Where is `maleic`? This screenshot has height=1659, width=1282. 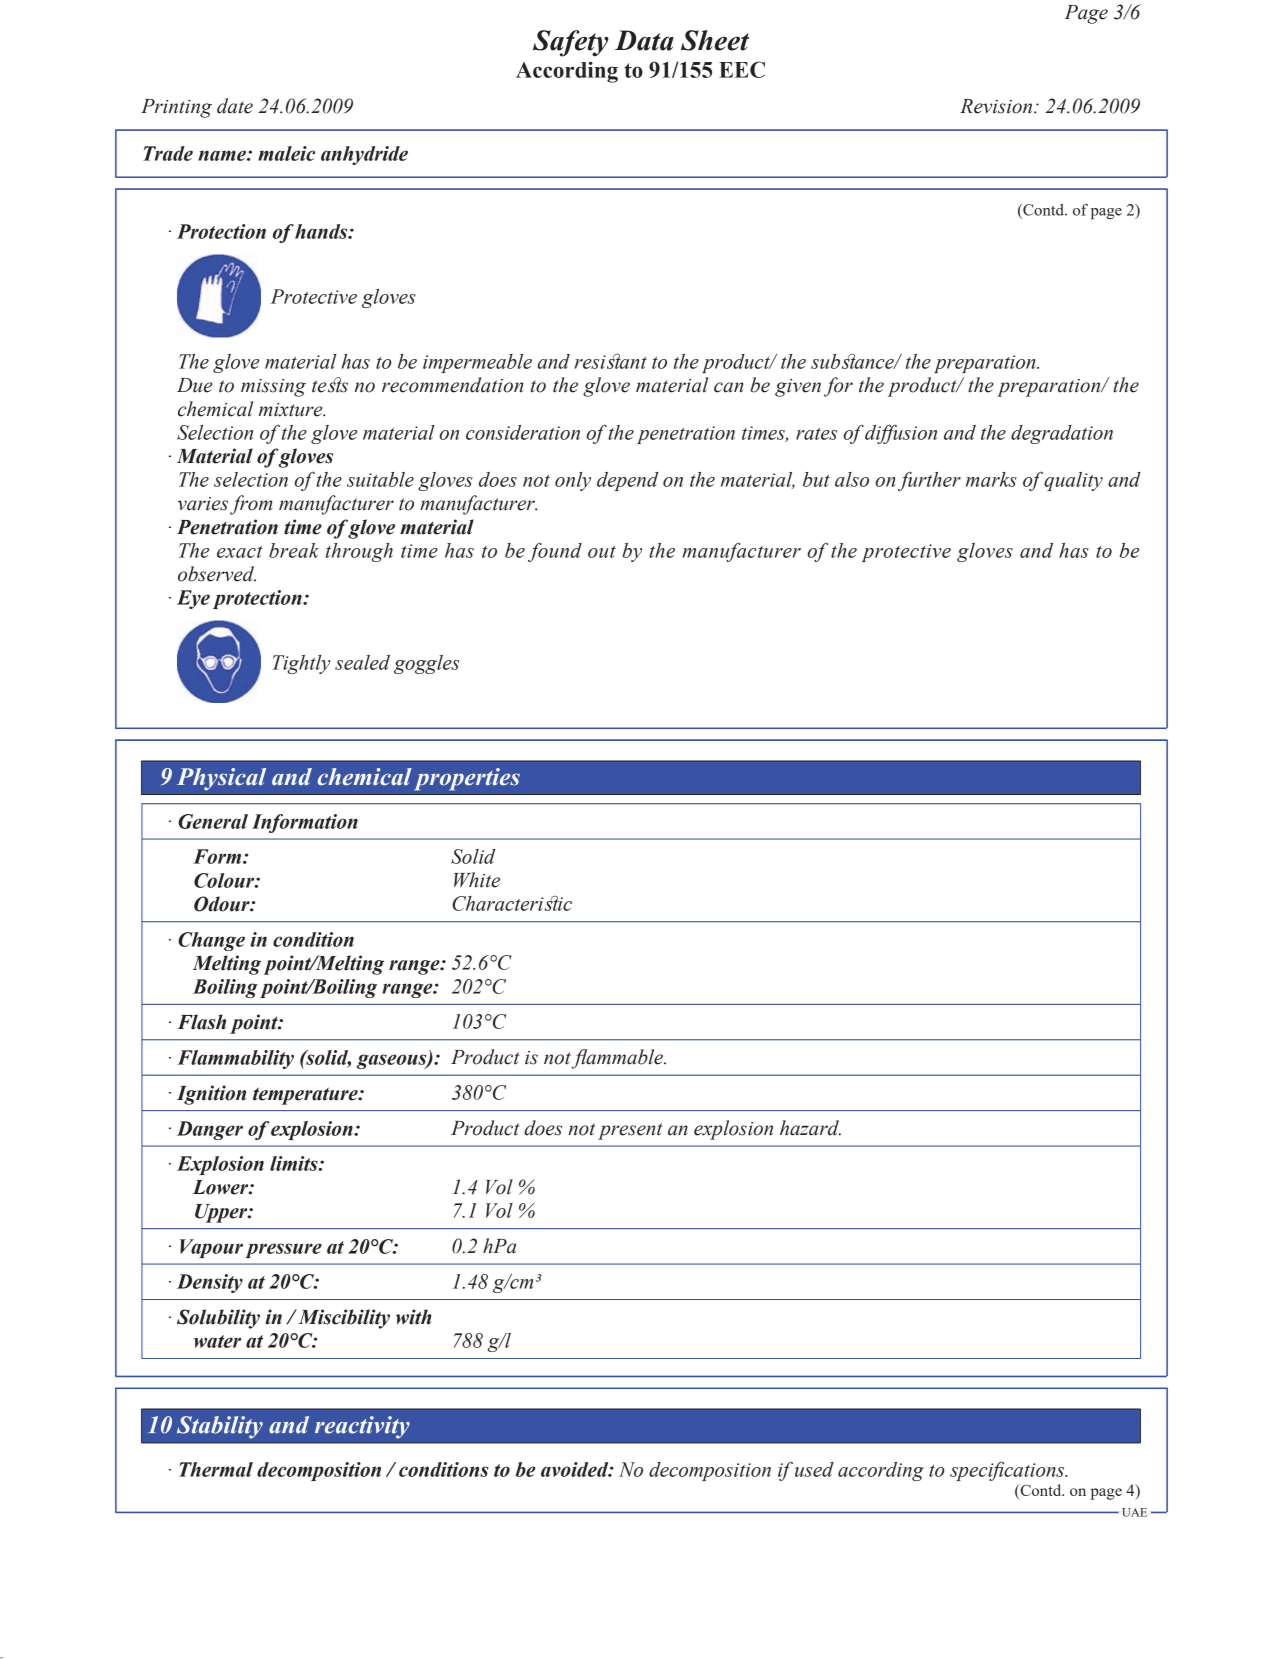 maleic is located at coordinates (286, 153).
